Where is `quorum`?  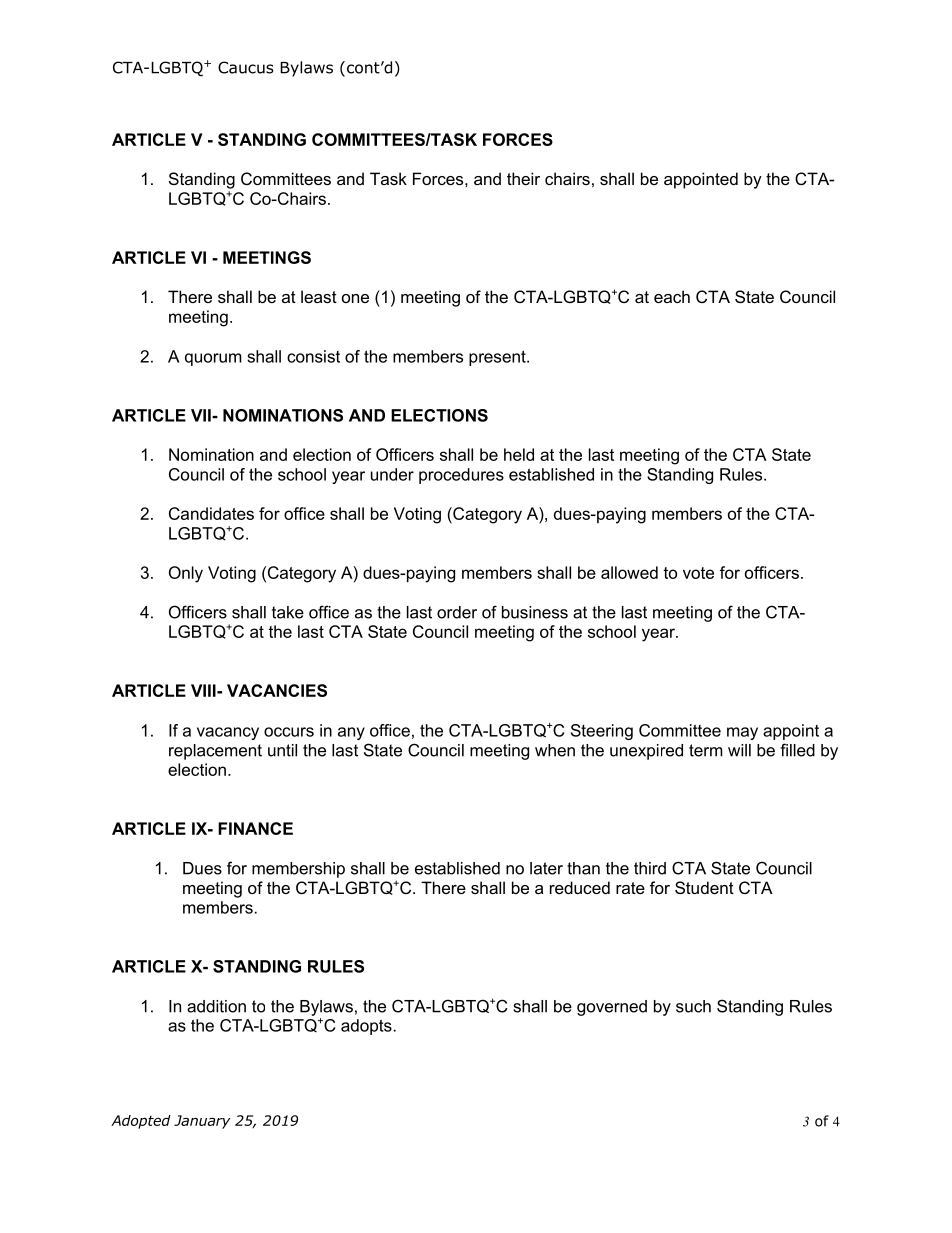
quorum is located at coordinates (213, 359).
